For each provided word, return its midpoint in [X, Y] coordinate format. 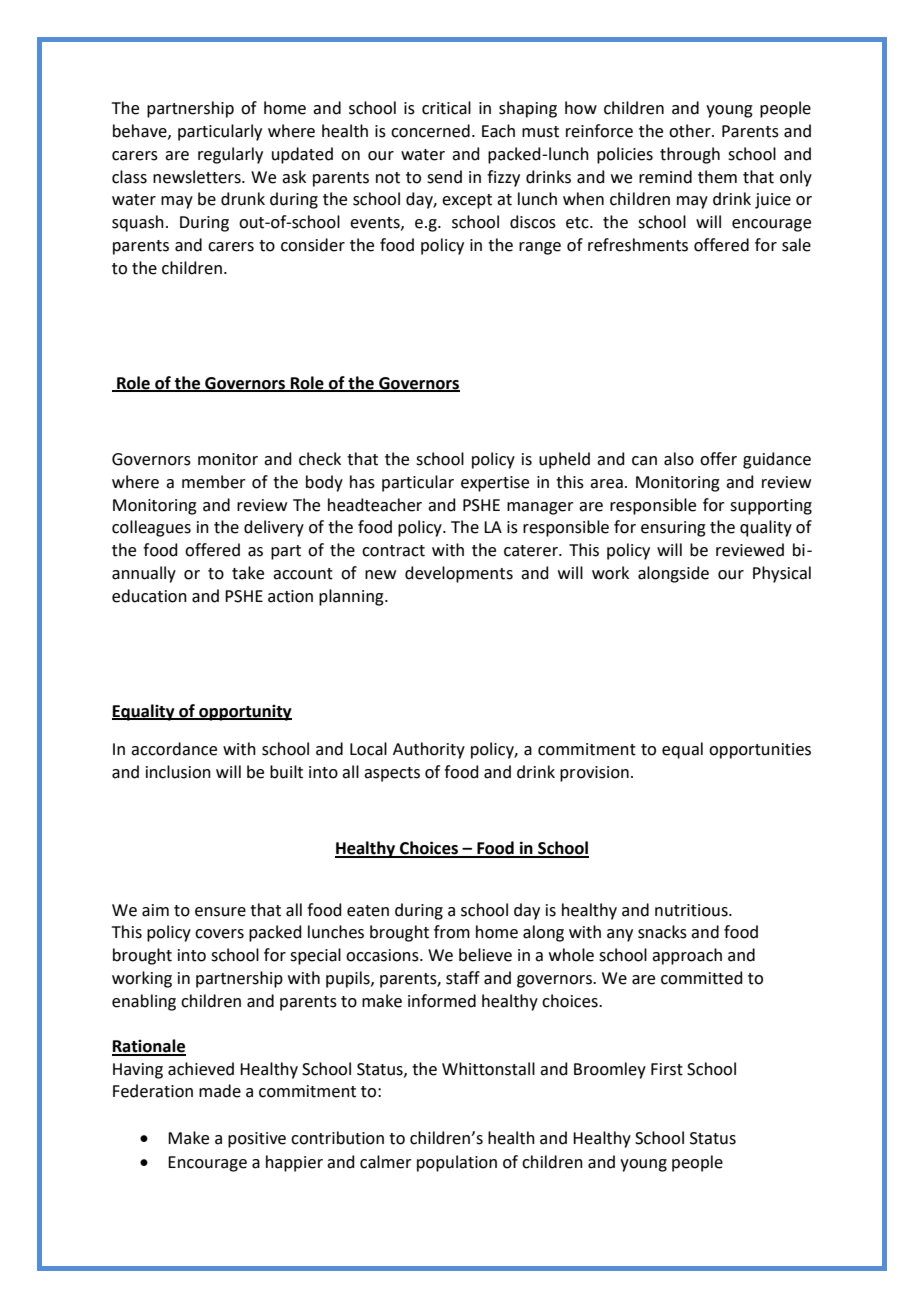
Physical [782, 574]
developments [459, 574]
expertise [495, 484]
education [149, 596]
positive [257, 1140]
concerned [430, 131]
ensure [220, 912]
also [679, 459]
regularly [230, 155]
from [452, 932]
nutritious [692, 910]
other [691, 131]
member [214, 482]
